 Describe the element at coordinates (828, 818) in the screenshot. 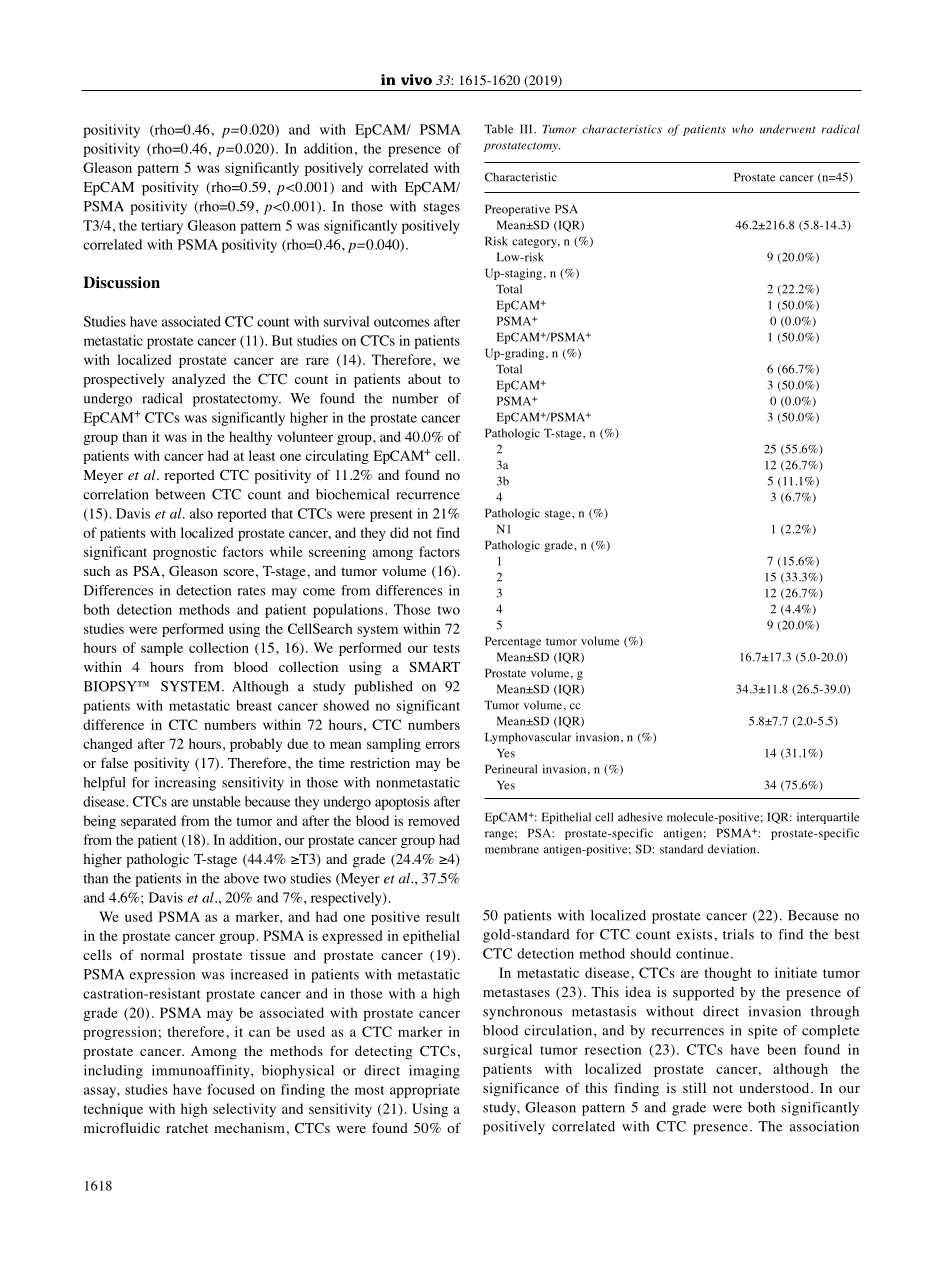

I see `interquartile` at that location.
